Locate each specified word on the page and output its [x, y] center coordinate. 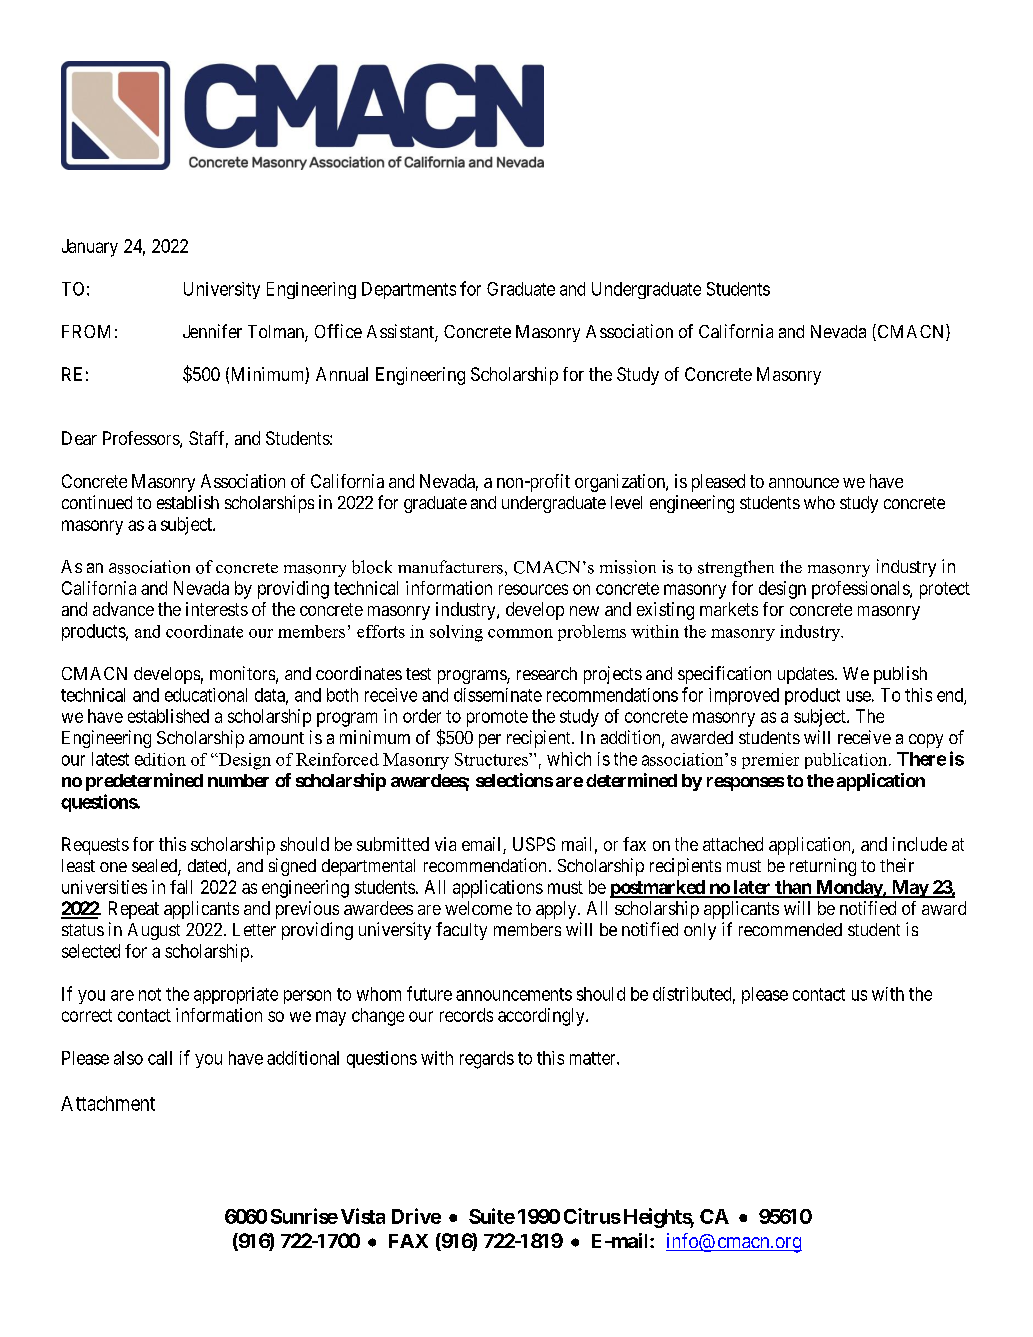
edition [160, 759]
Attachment [108, 1103]
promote [497, 718]
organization [621, 483]
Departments [409, 290]
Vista [363, 1216]
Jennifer [212, 331]
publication [847, 761]
